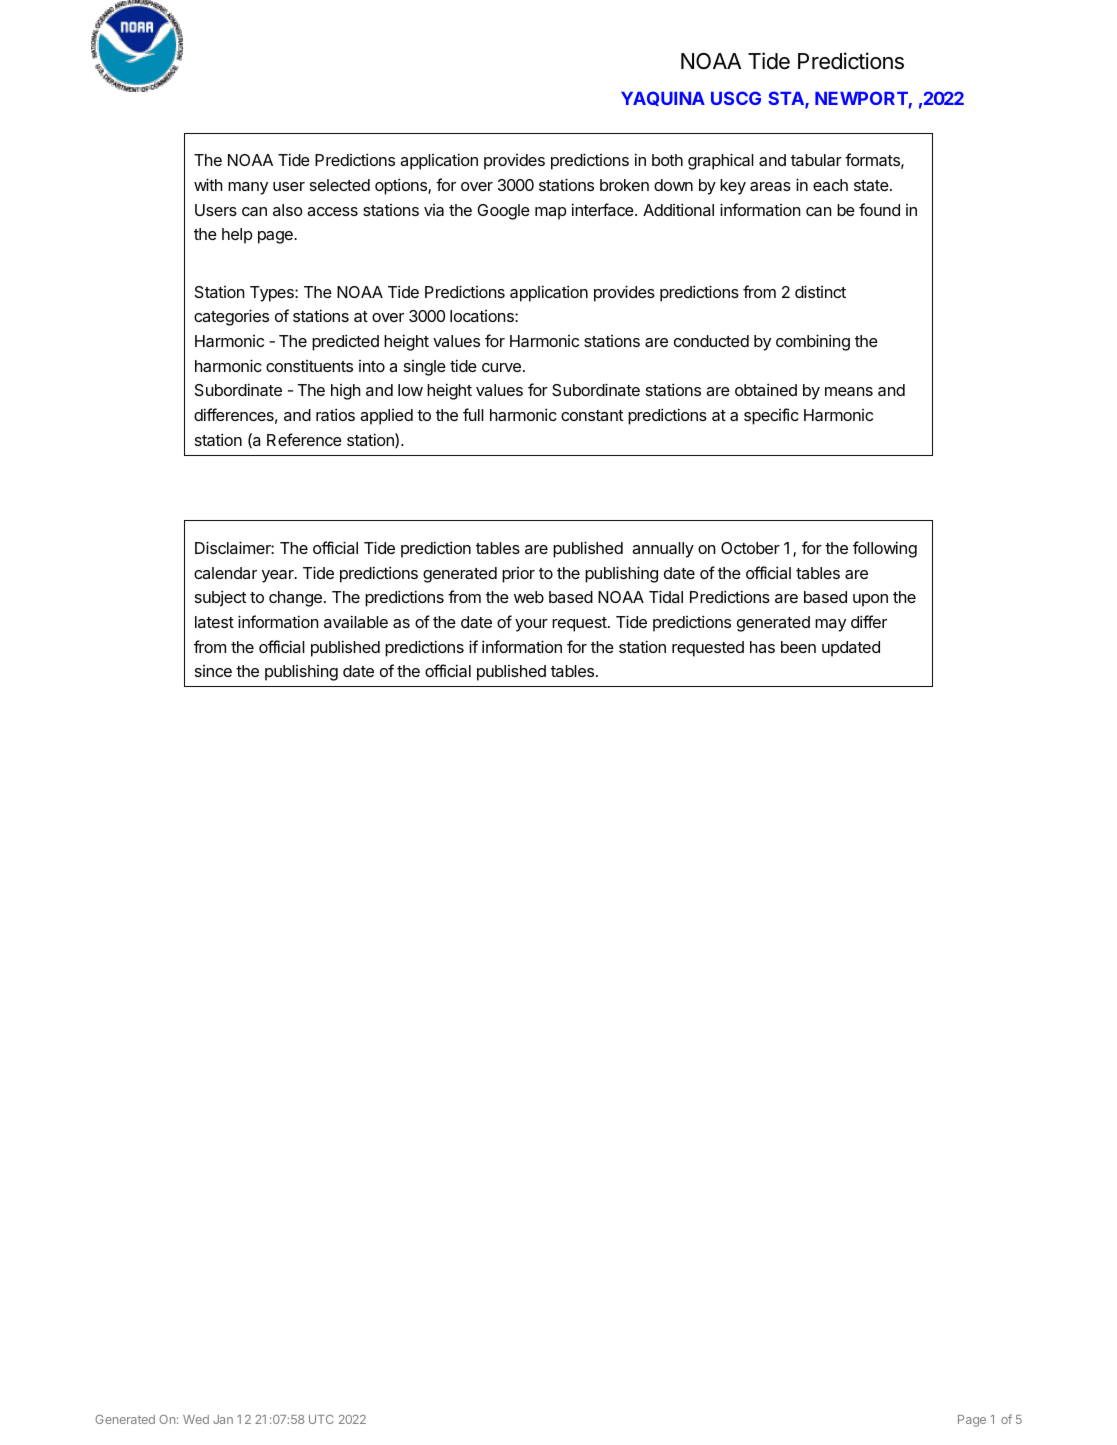  What do you see at coordinates (550, 213) in the screenshot?
I see `map` at bounding box center [550, 213].
